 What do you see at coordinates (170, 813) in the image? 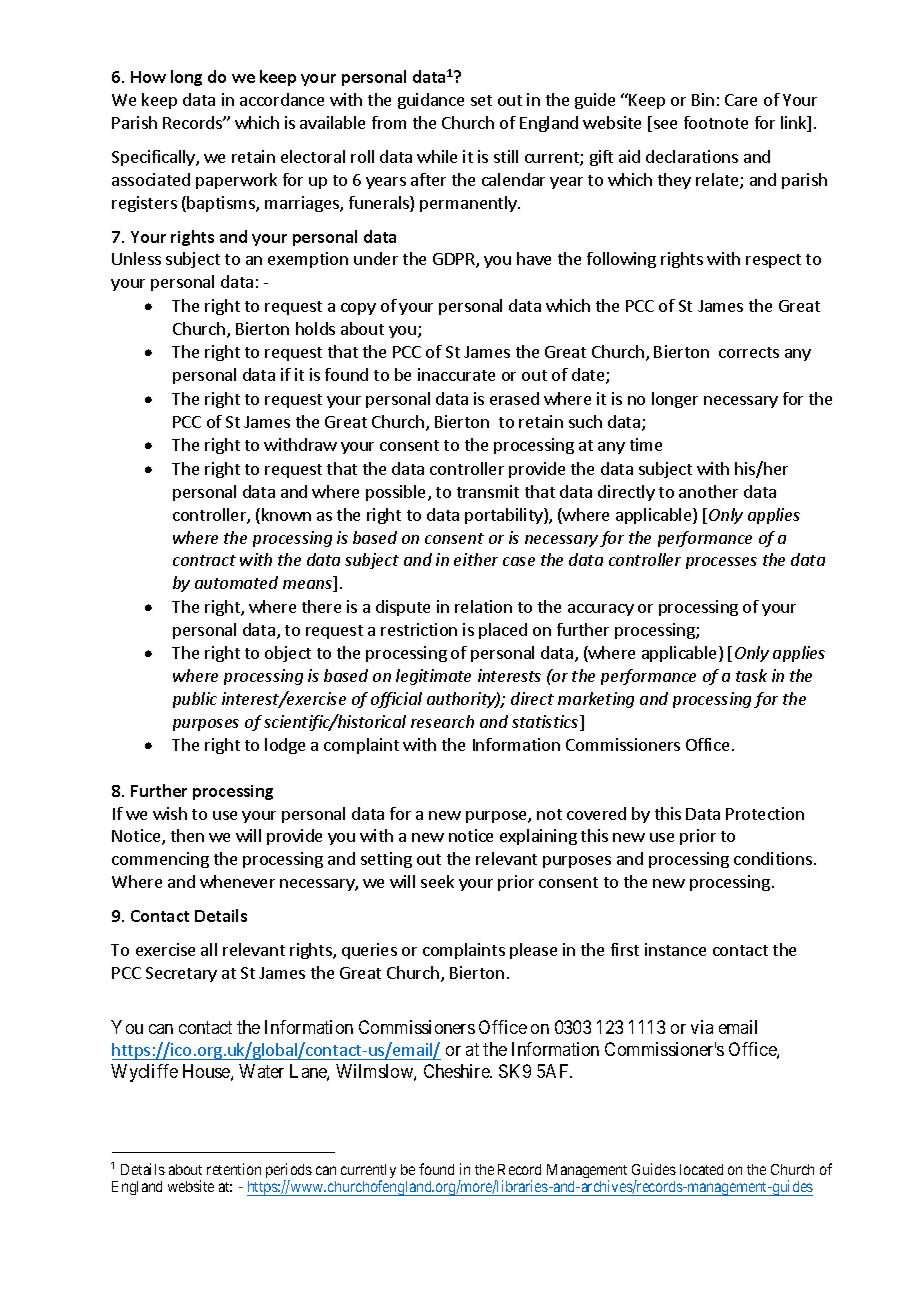
I see `wish` at bounding box center [170, 813].
